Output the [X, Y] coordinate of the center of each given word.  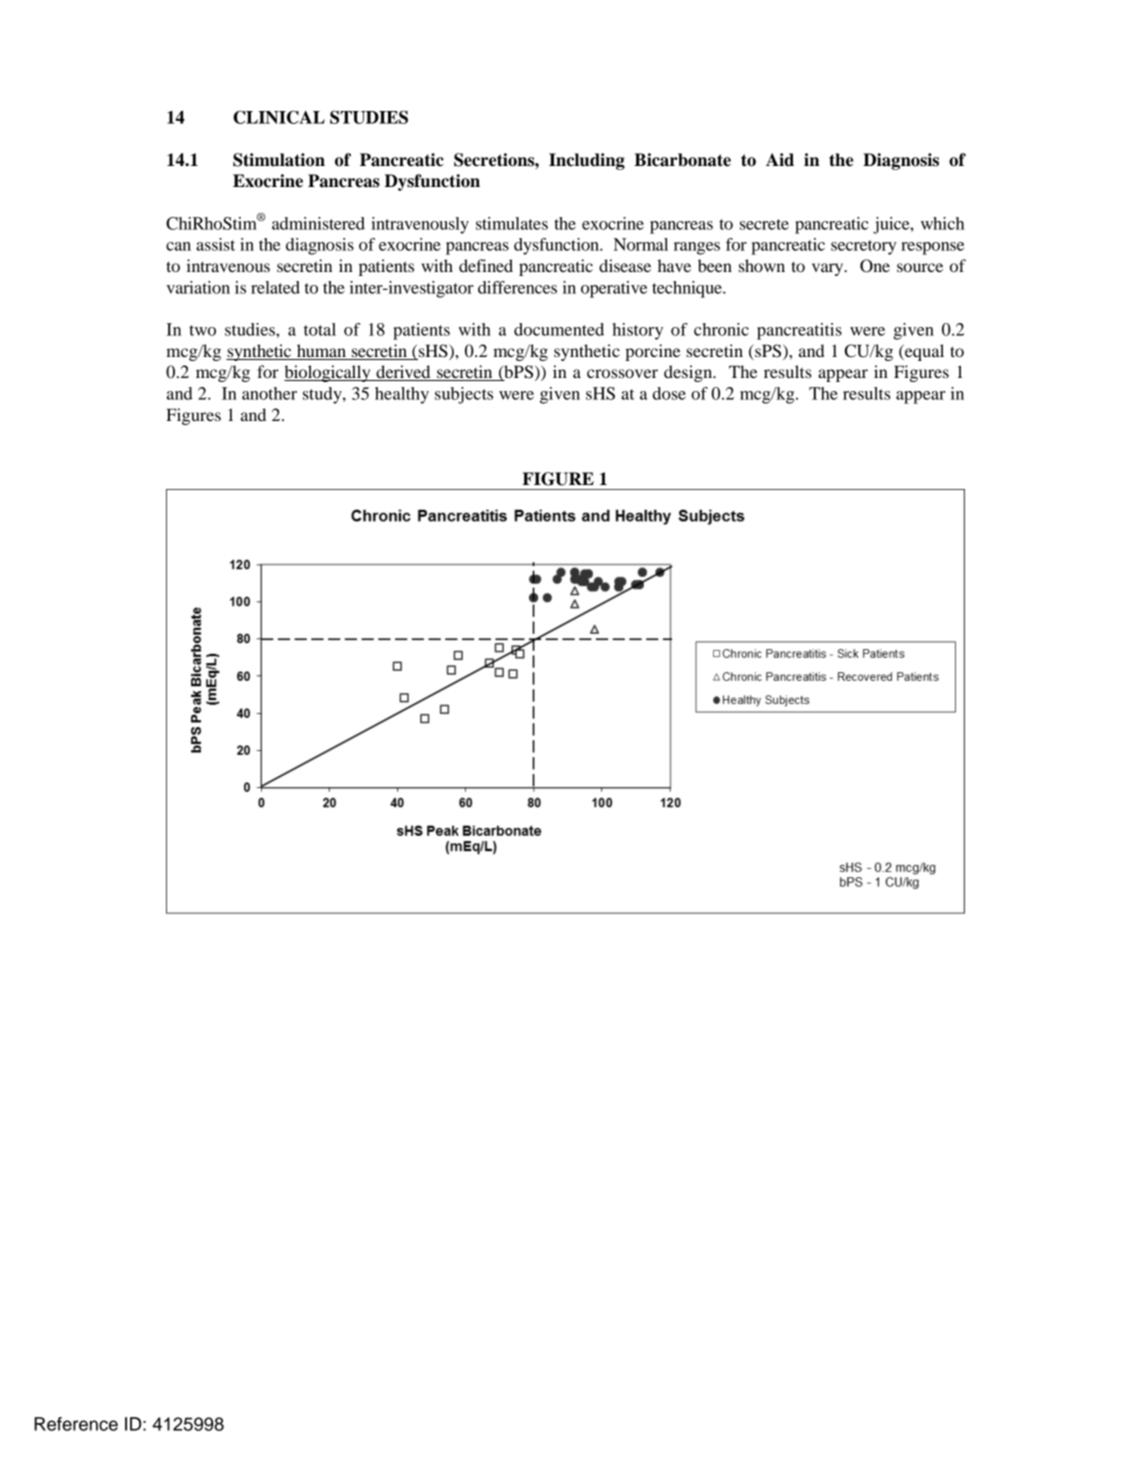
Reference [76, 1424]
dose [669, 393]
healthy [402, 395]
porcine [652, 352]
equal [923, 352]
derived [403, 373]
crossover [622, 373]
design [689, 373]
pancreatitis [799, 331]
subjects [464, 395]
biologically [328, 373]
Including [587, 161]
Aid [780, 160]
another [269, 393]
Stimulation [279, 160]
